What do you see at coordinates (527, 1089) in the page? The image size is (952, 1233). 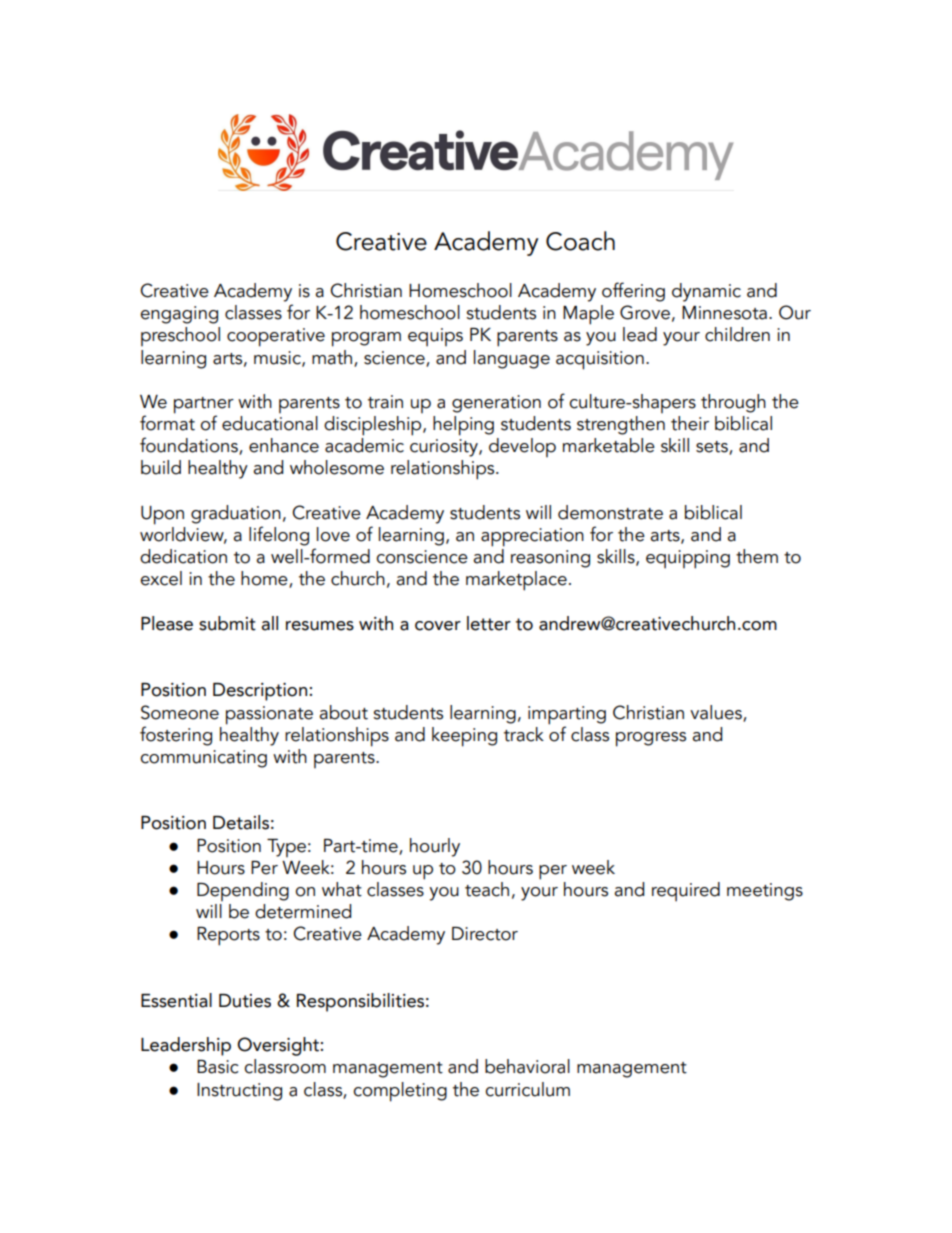 I see `curriculum` at bounding box center [527, 1089].
